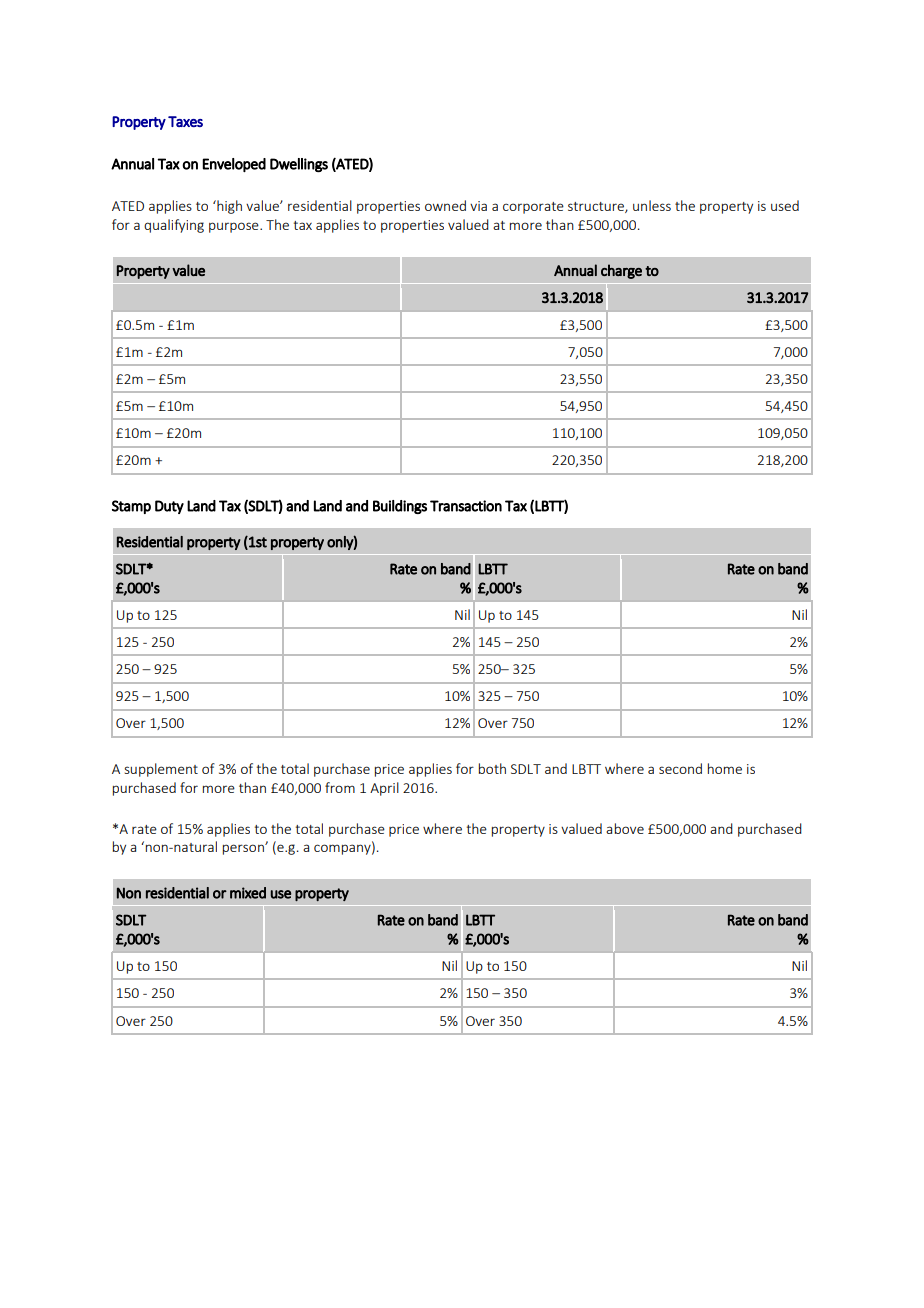 The image size is (924, 1308). Describe the element at coordinates (234, 165) in the page. I see `Enveloped` at that location.
